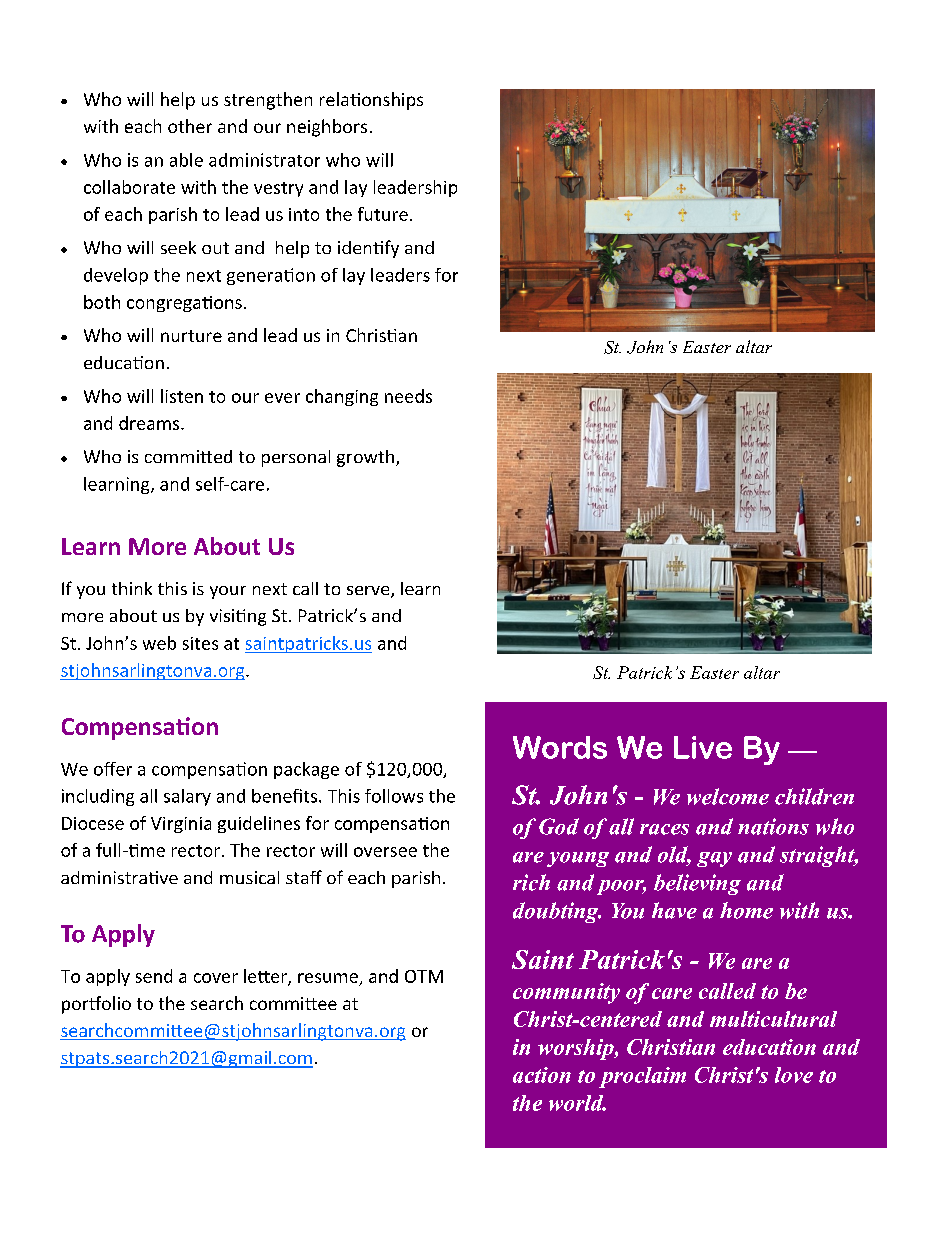  Describe the element at coordinates (714, 859) in the document. I see `gay` at that location.
